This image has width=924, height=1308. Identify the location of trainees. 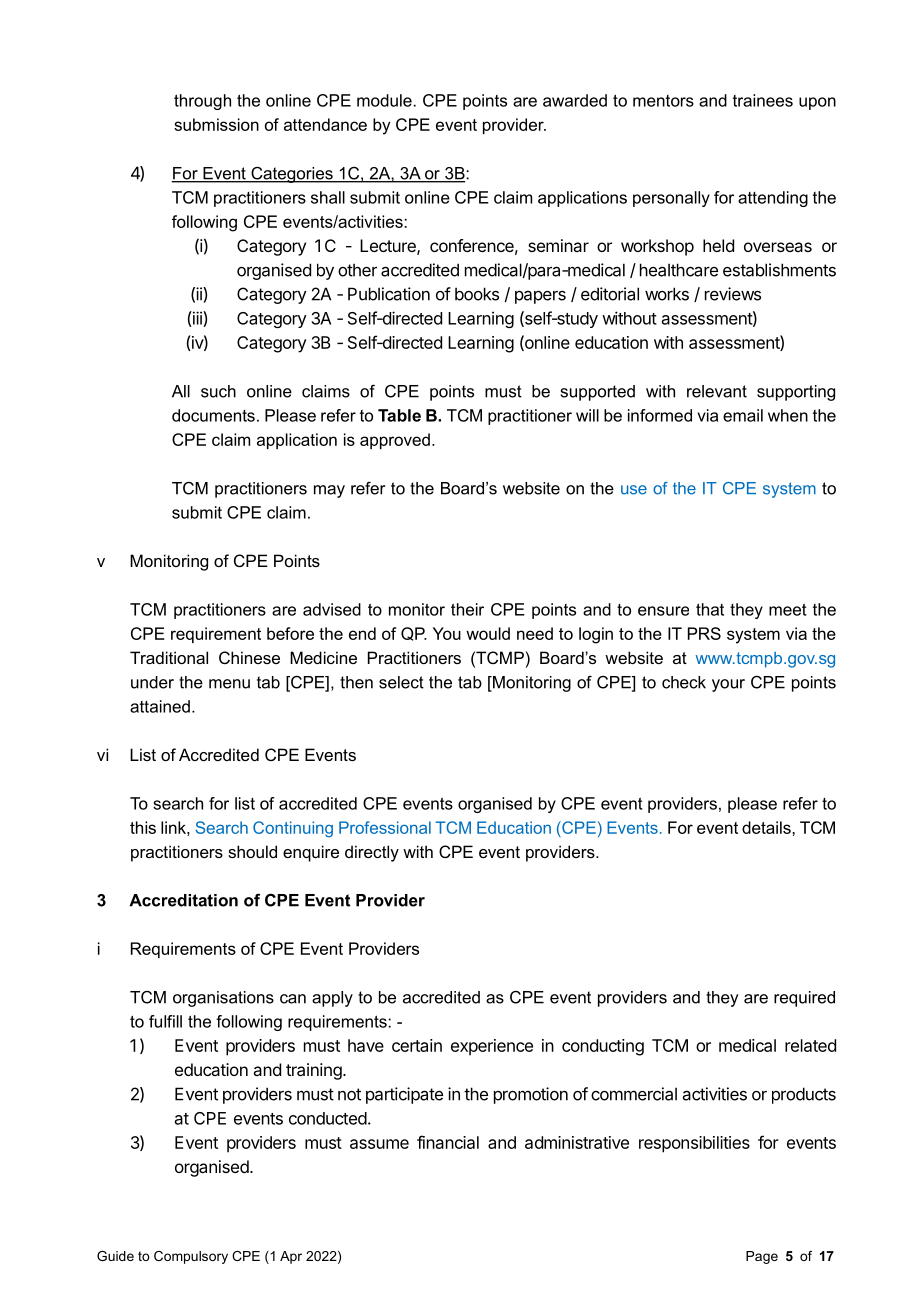
(763, 100).
